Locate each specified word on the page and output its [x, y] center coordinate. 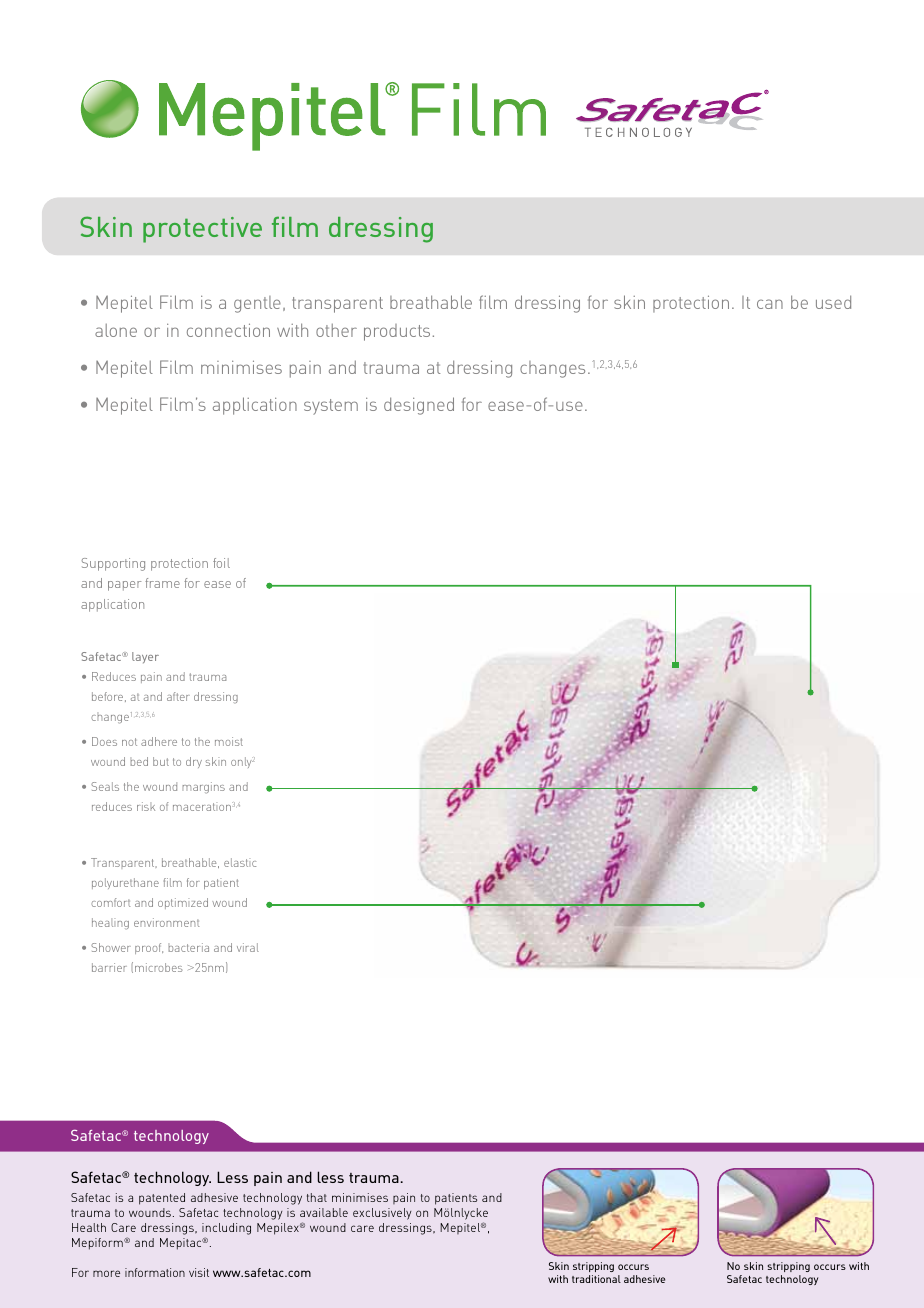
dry [194, 762]
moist [229, 741]
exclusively [382, 1214]
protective [202, 230]
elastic [240, 862]
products [397, 332]
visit [199, 1272]
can [770, 304]
